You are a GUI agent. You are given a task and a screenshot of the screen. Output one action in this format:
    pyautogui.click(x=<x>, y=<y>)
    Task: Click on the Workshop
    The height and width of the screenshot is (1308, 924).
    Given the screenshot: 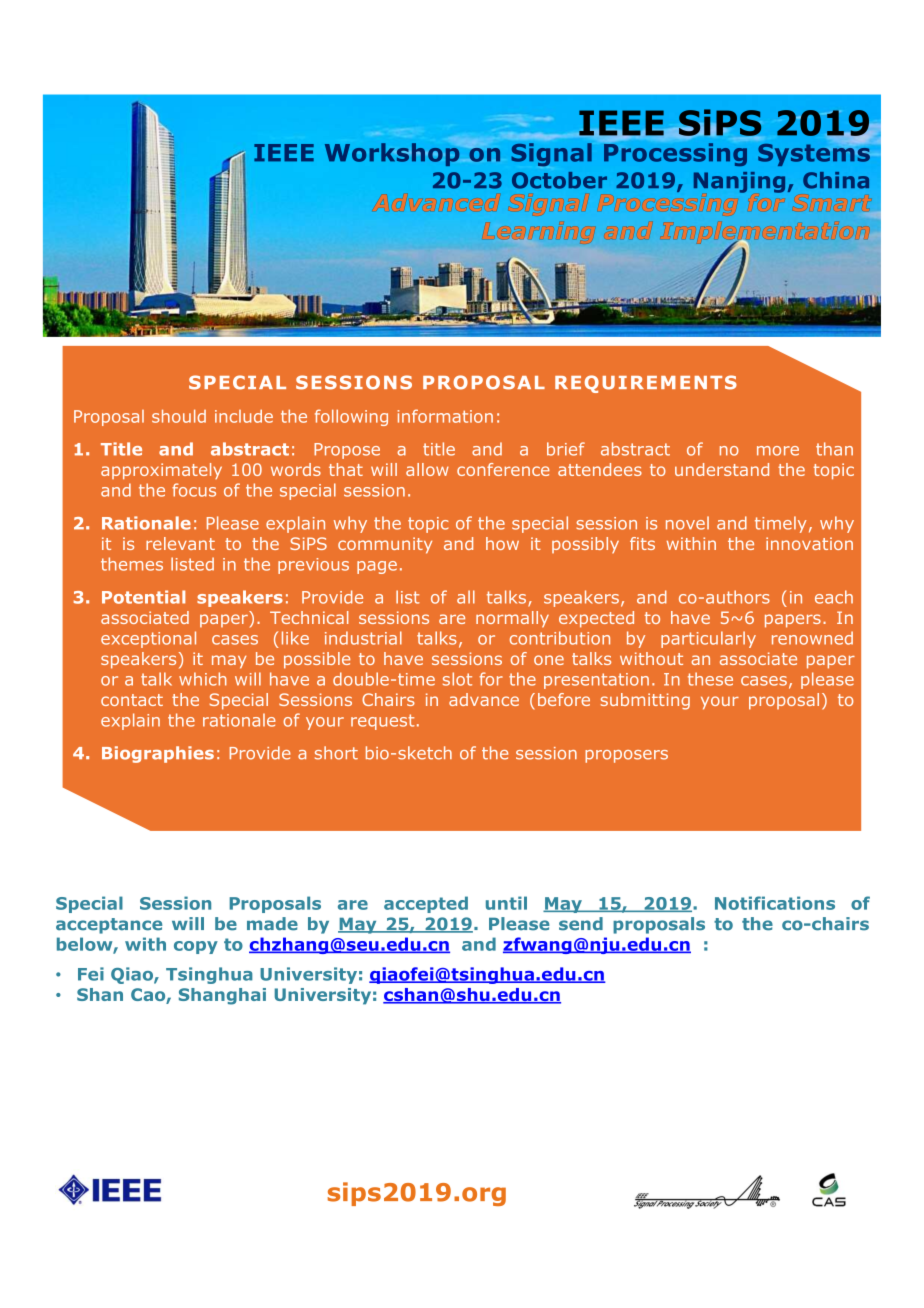 What is the action you would take?
    pyautogui.click(x=392, y=154)
